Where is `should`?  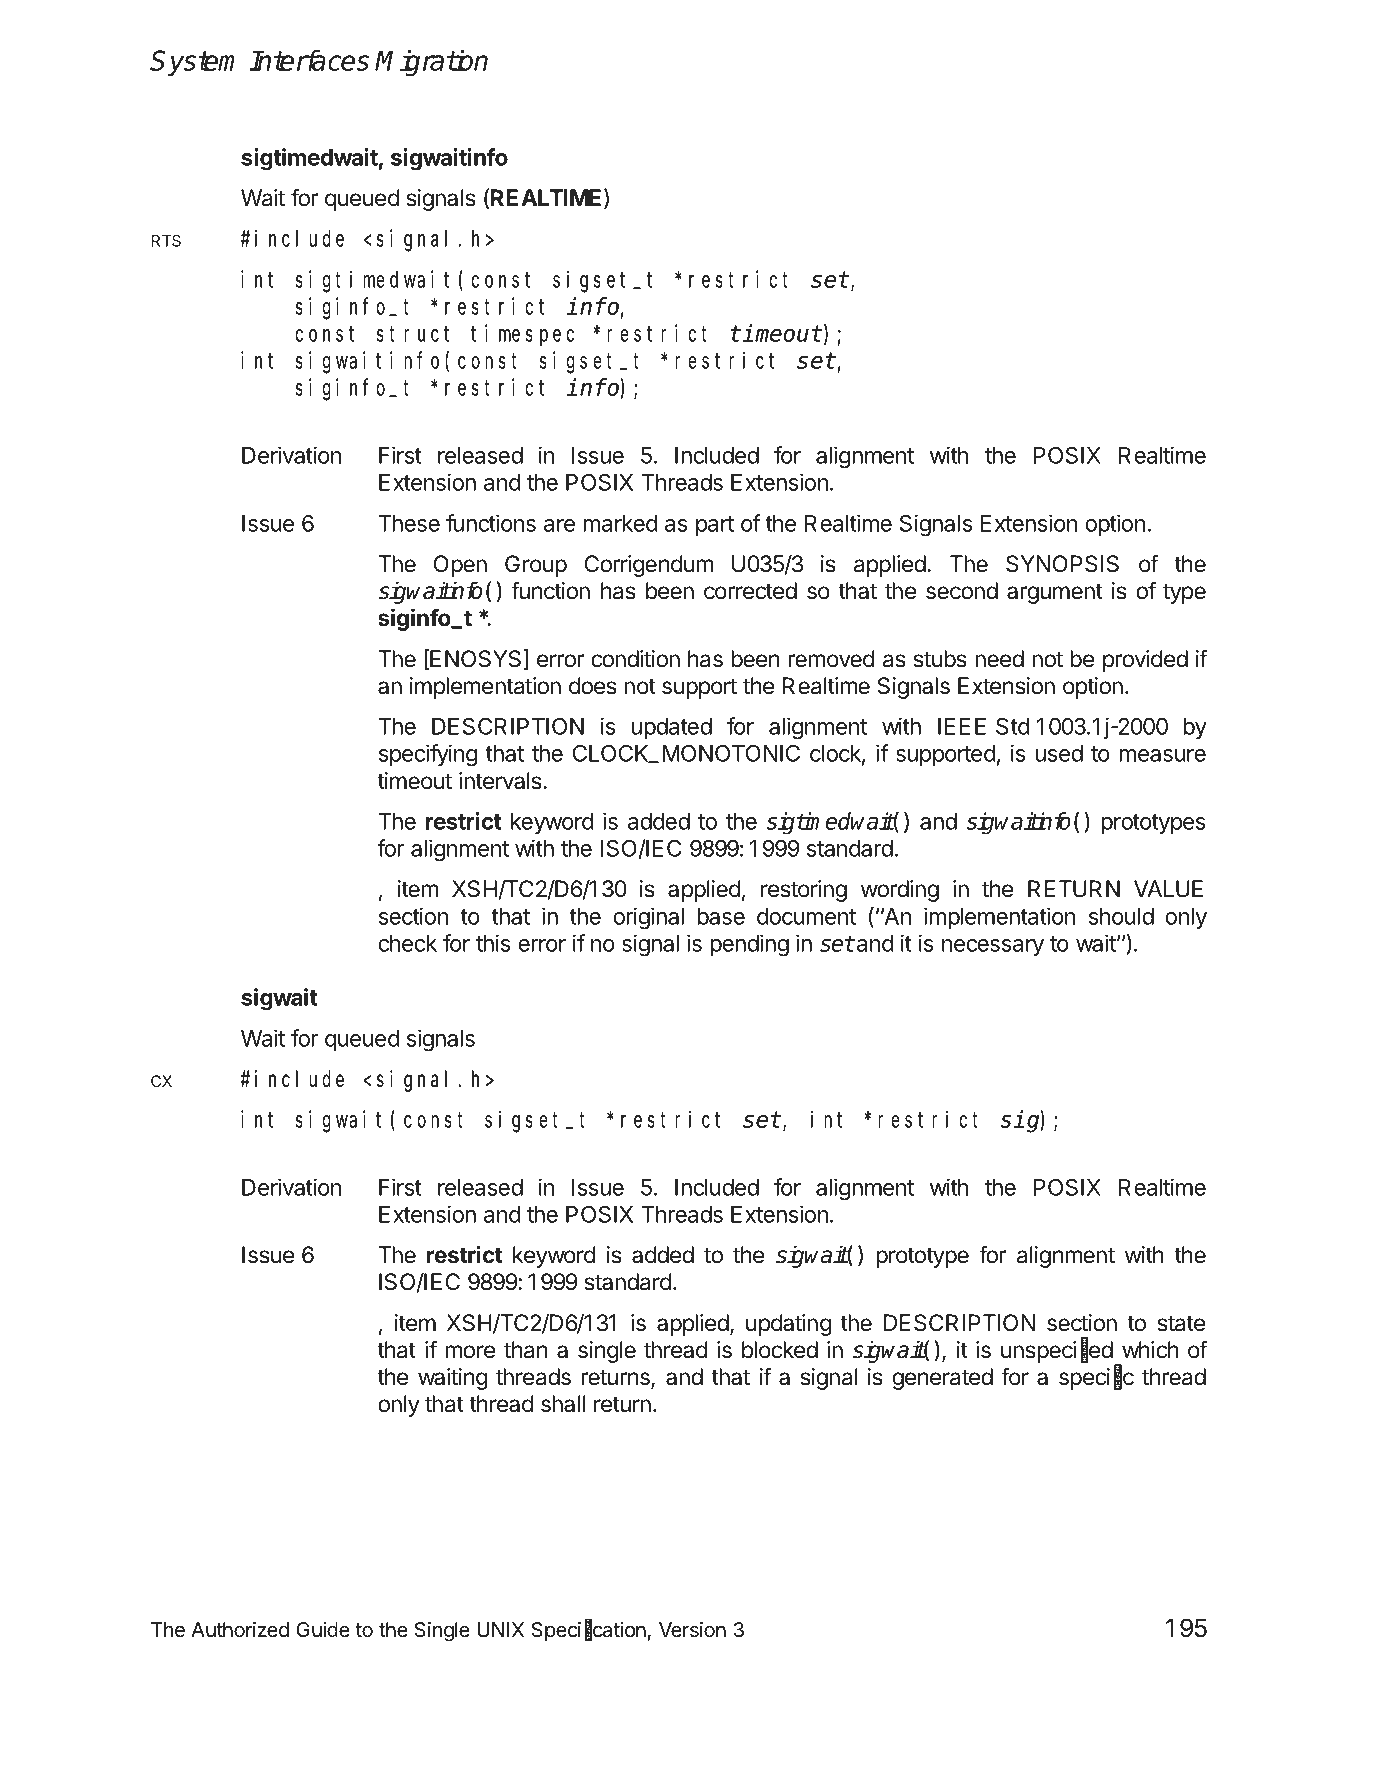
should is located at coordinates (1121, 916).
